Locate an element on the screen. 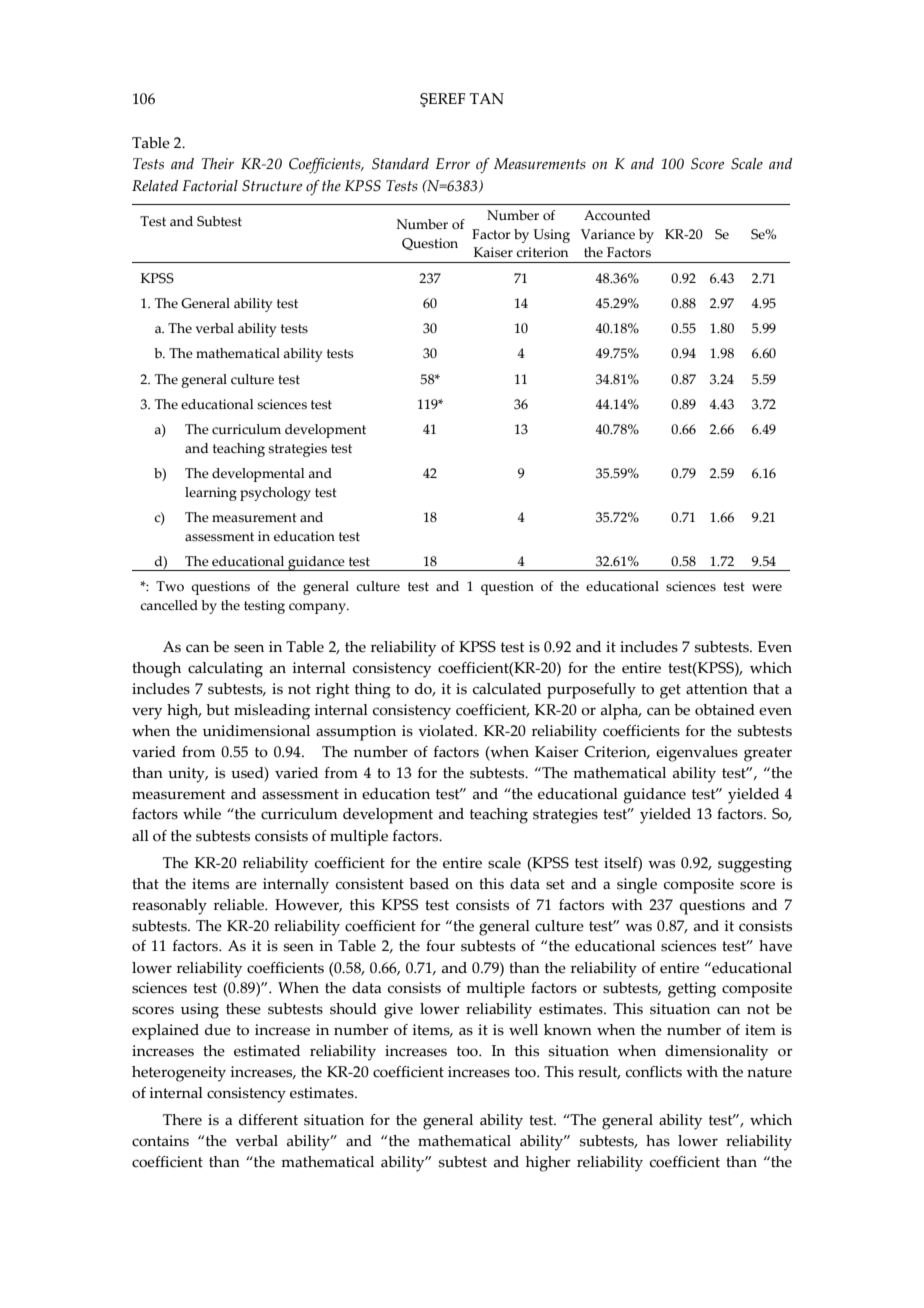 The image size is (924, 1308). violated is located at coordinates (447, 731).
